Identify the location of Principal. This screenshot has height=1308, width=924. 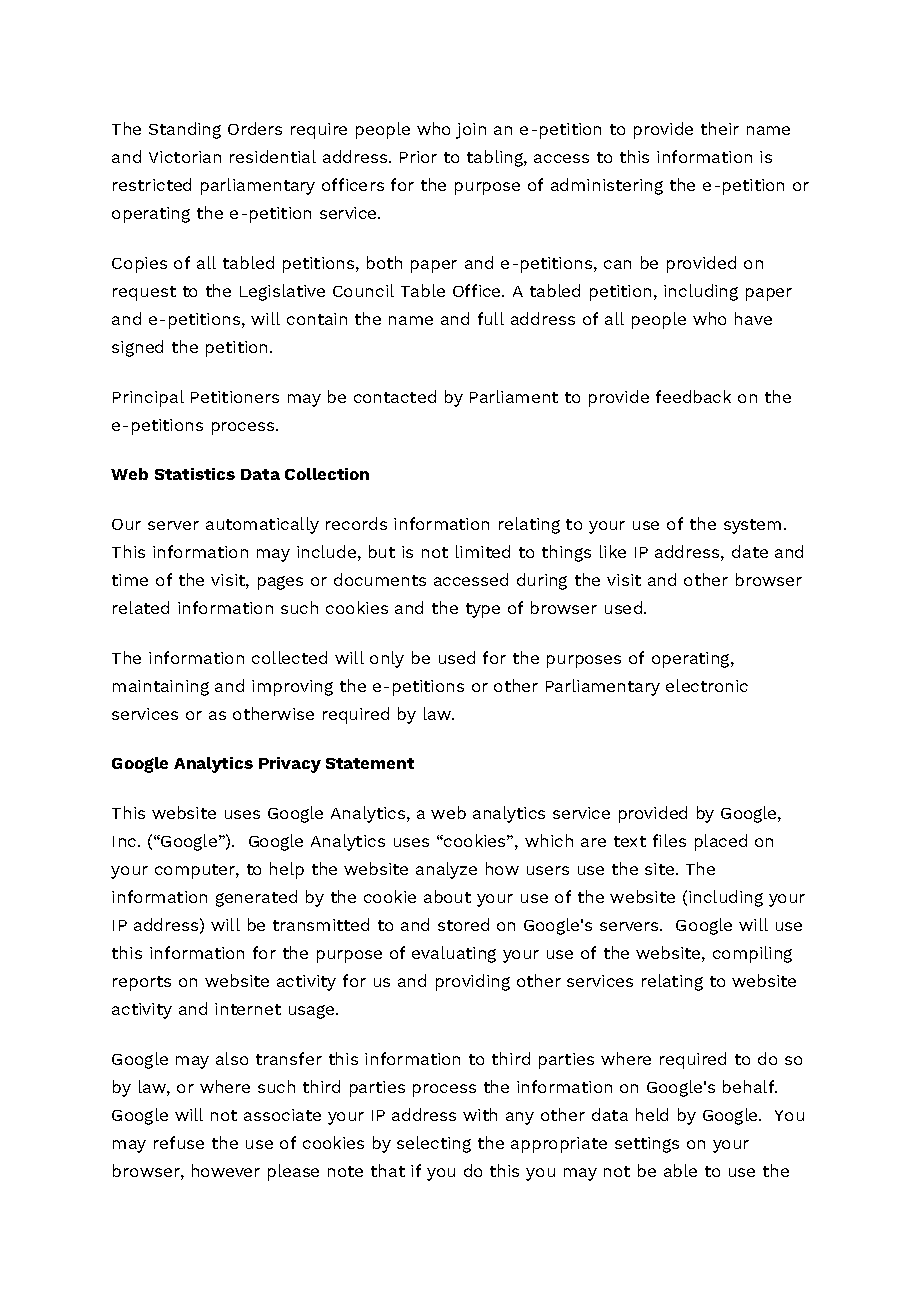
(148, 398).
